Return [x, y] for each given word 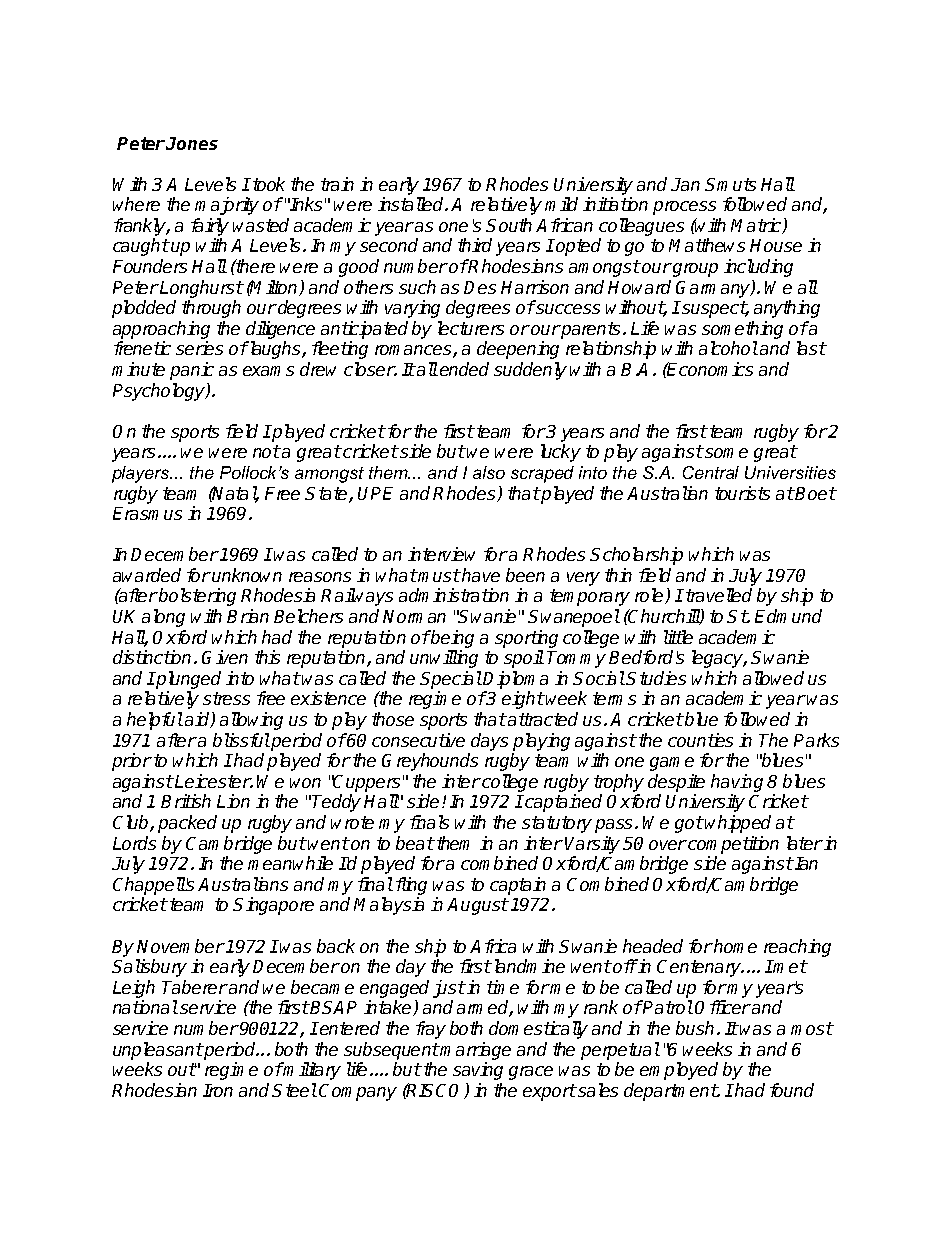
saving [478, 1071]
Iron [218, 1090]
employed [679, 1071]
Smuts [730, 184]
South [509, 225]
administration [454, 595]
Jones [192, 143]
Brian [248, 616]
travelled [719, 595]
